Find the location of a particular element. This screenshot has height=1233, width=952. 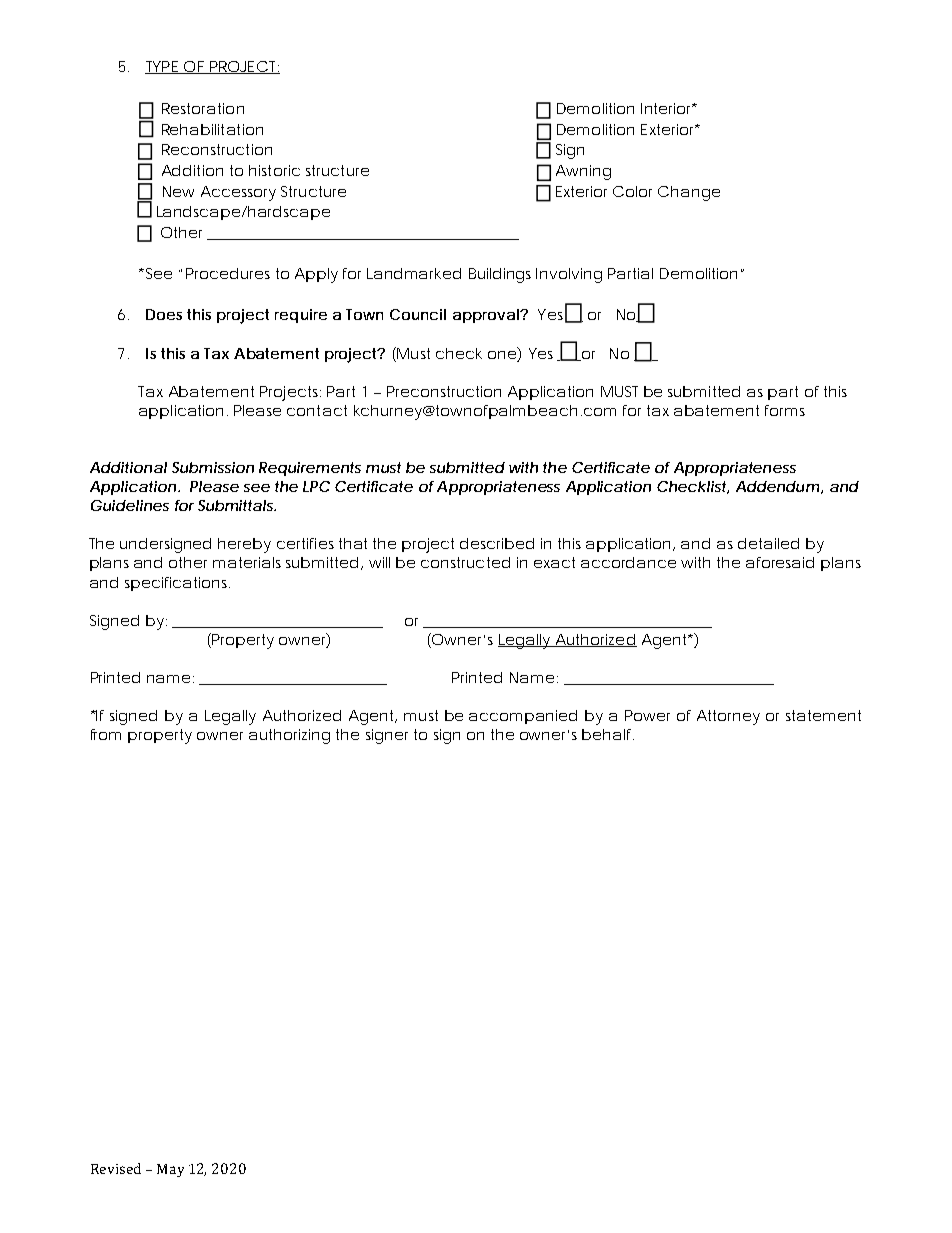

Restoration is located at coordinates (203, 108).
